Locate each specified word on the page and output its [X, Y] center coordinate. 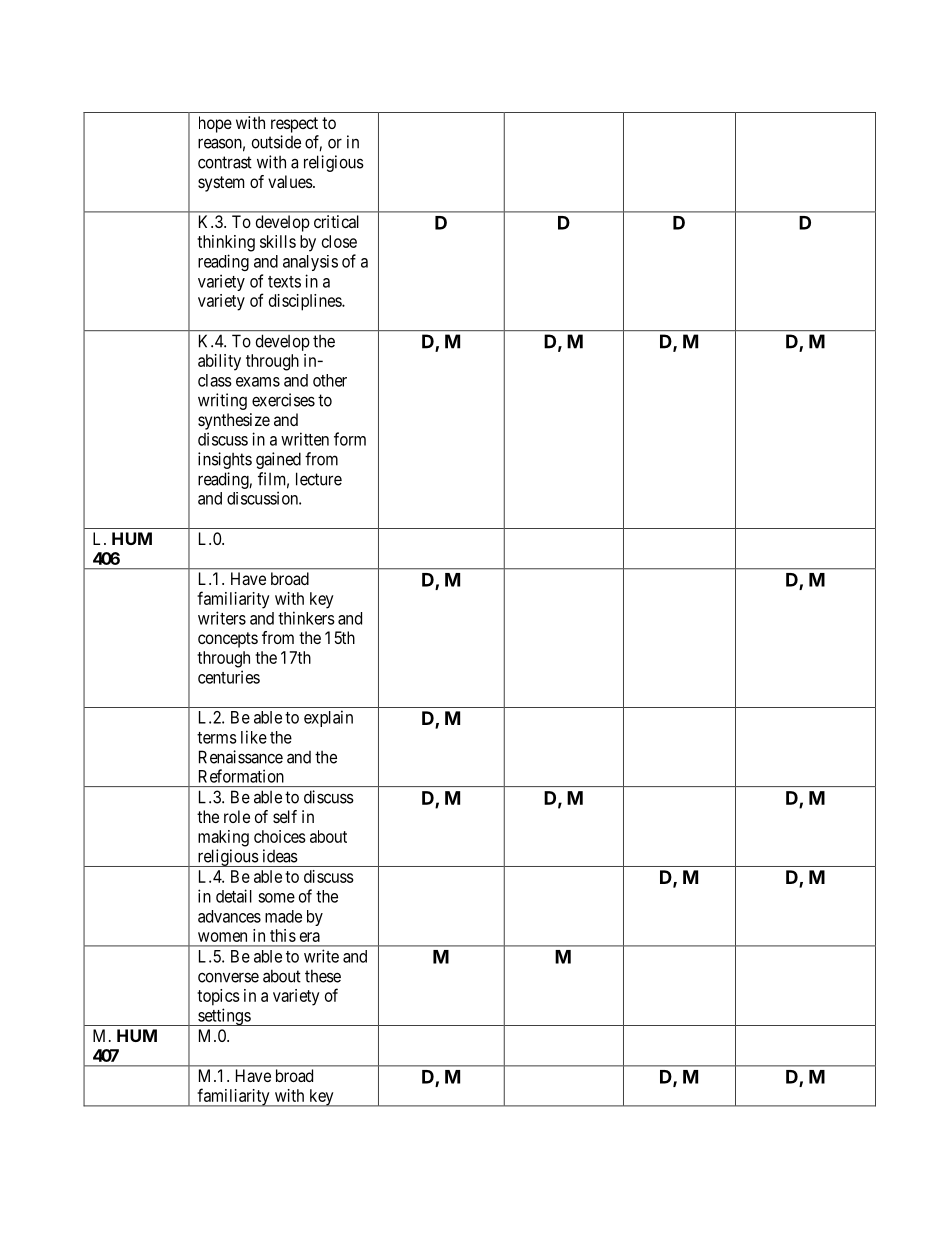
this [283, 935]
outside [276, 142]
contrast [225, 162]
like [254, 737]
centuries [229, 677]
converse [228, 977]
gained [278, 460]
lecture [319, 479]
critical [336, 221]
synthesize [234, 421]
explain [328, 718]
